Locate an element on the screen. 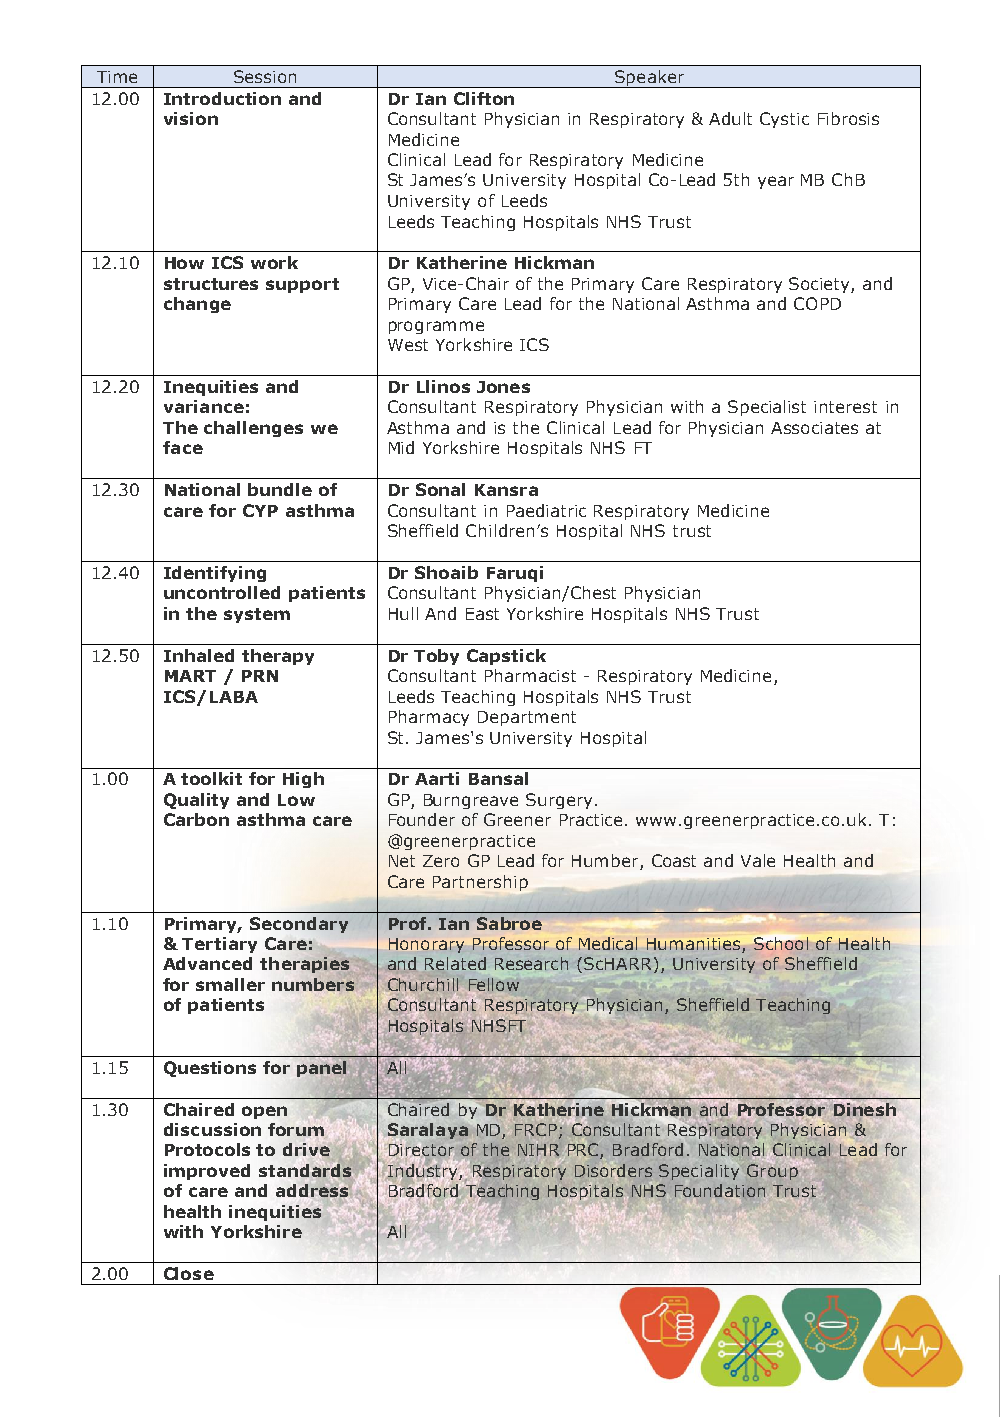 The height and width of the screenshot is (1418, 1002). Cystic is located at coordinates (784, 120).
